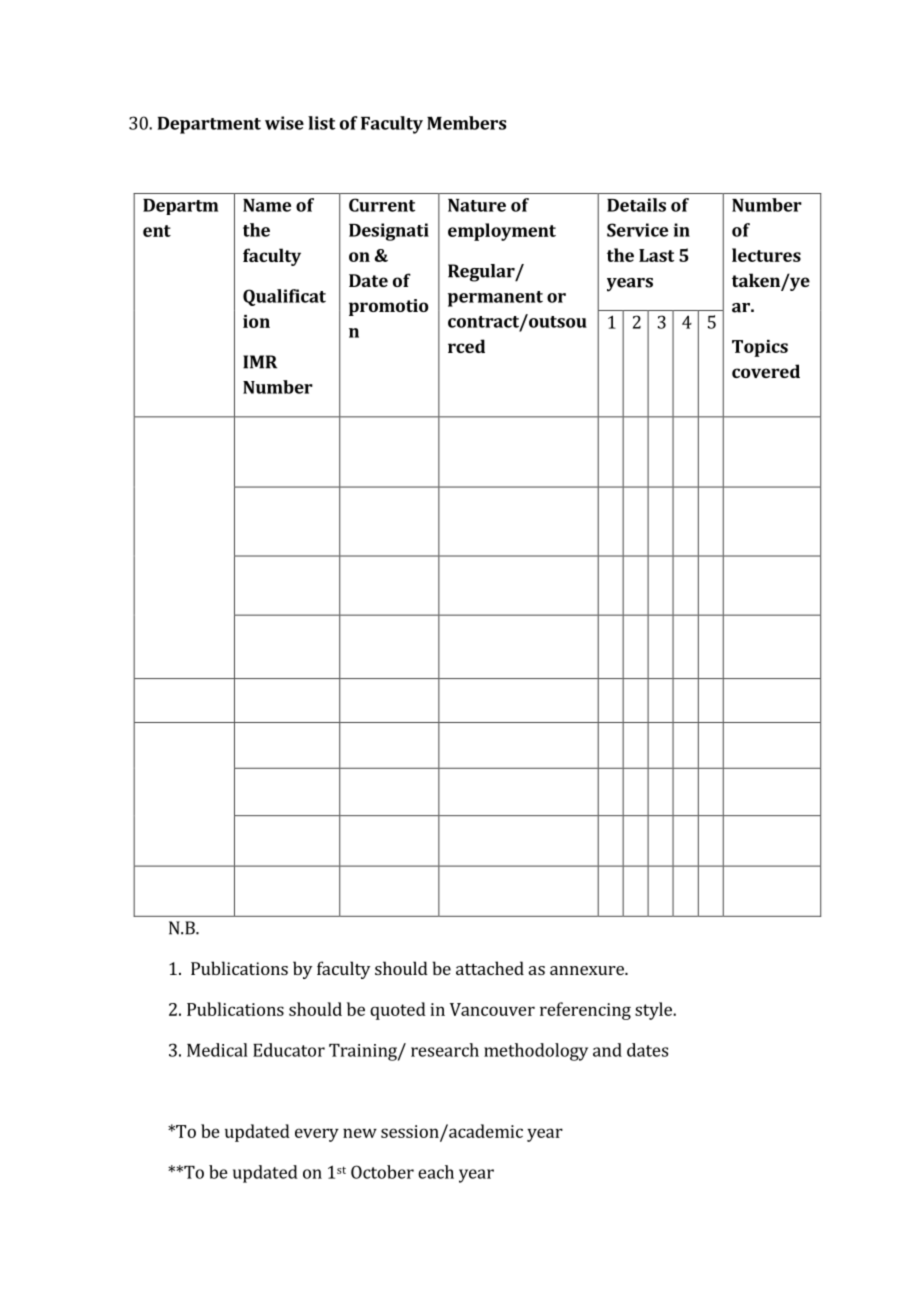  What do you see at coordinates (260, 362) in the page?
I see `IMR` at bounding box center [260, 362].
